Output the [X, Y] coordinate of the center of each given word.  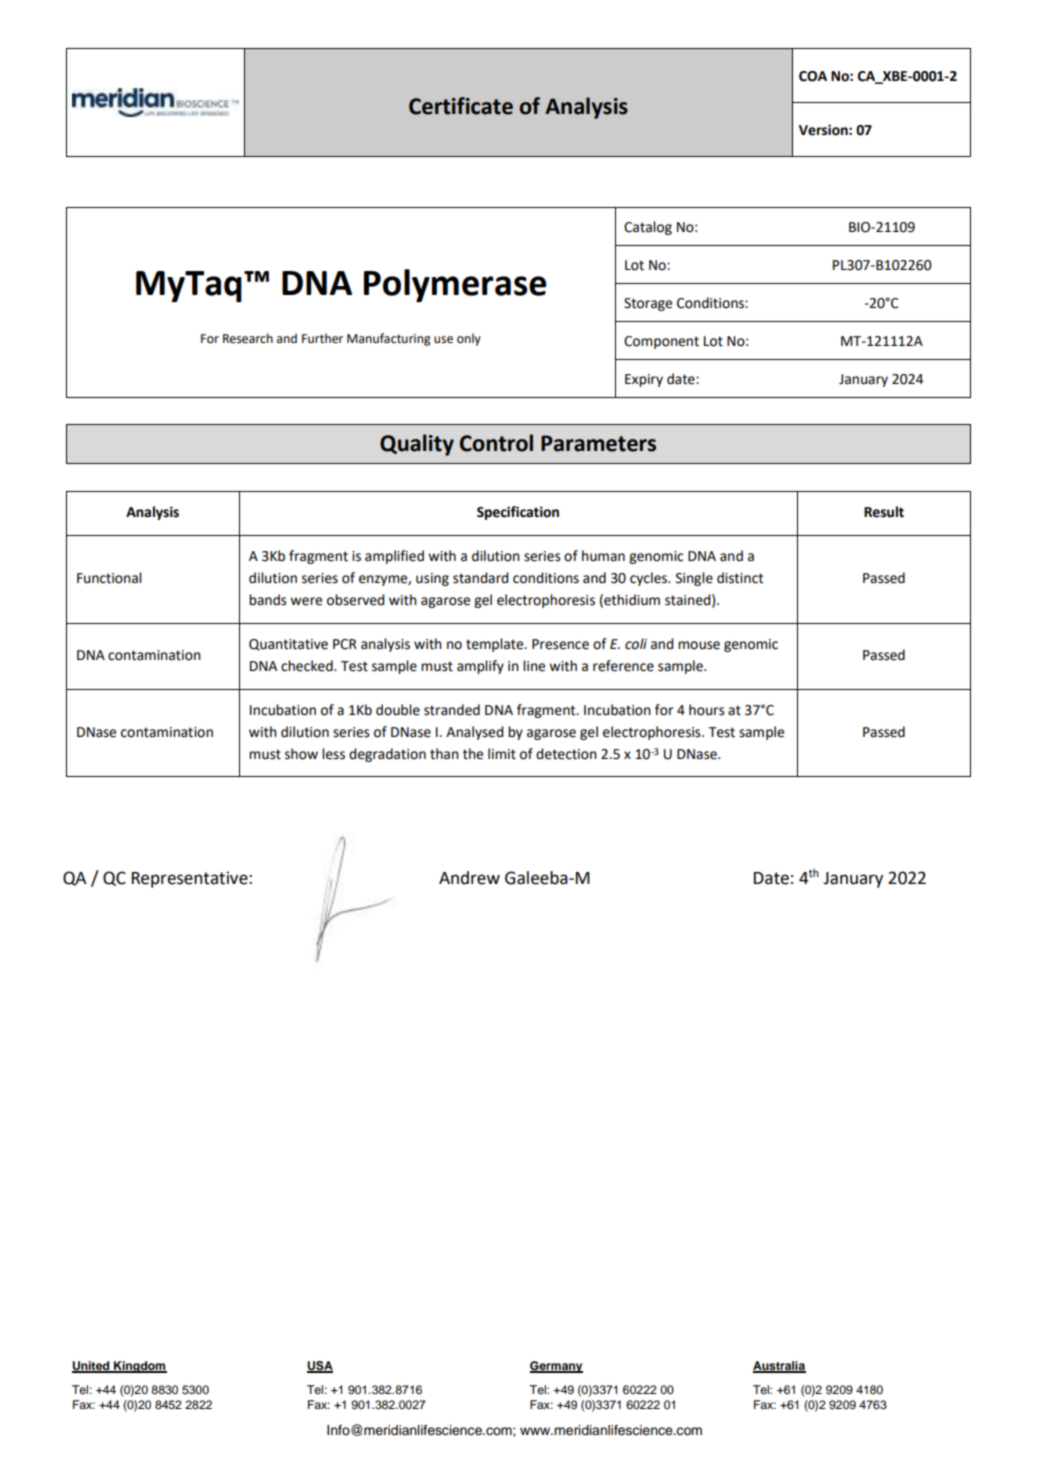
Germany [556, 1367]
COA [813, 76]
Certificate [461, 106]
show [301, 754]
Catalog [648, 228]
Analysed [475, 733]
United [92, 1367]
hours [707, 710]
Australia [779, 1367]
